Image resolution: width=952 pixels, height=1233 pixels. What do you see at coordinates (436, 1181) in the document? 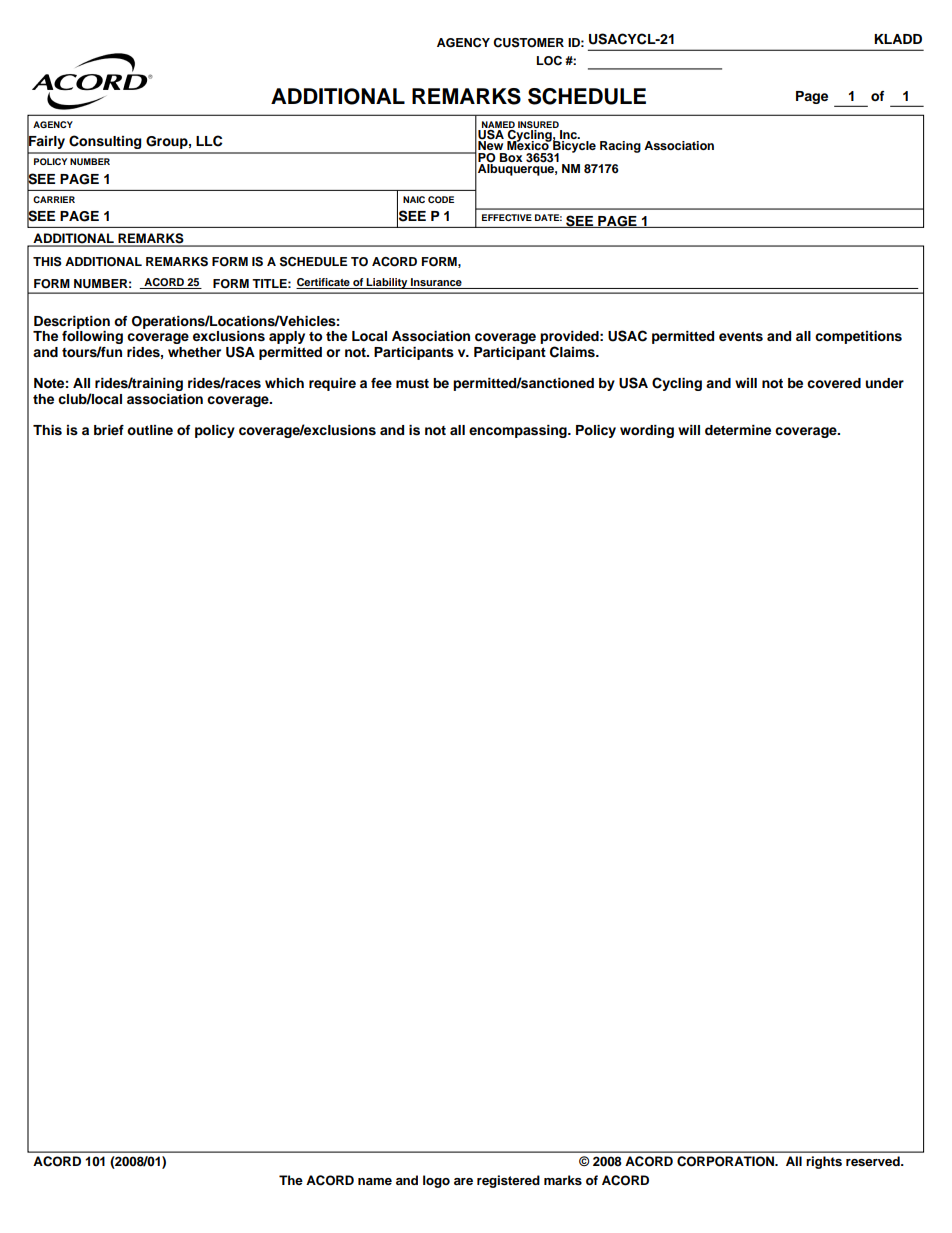
I see `logo` at bounding box center [436, 1181].
